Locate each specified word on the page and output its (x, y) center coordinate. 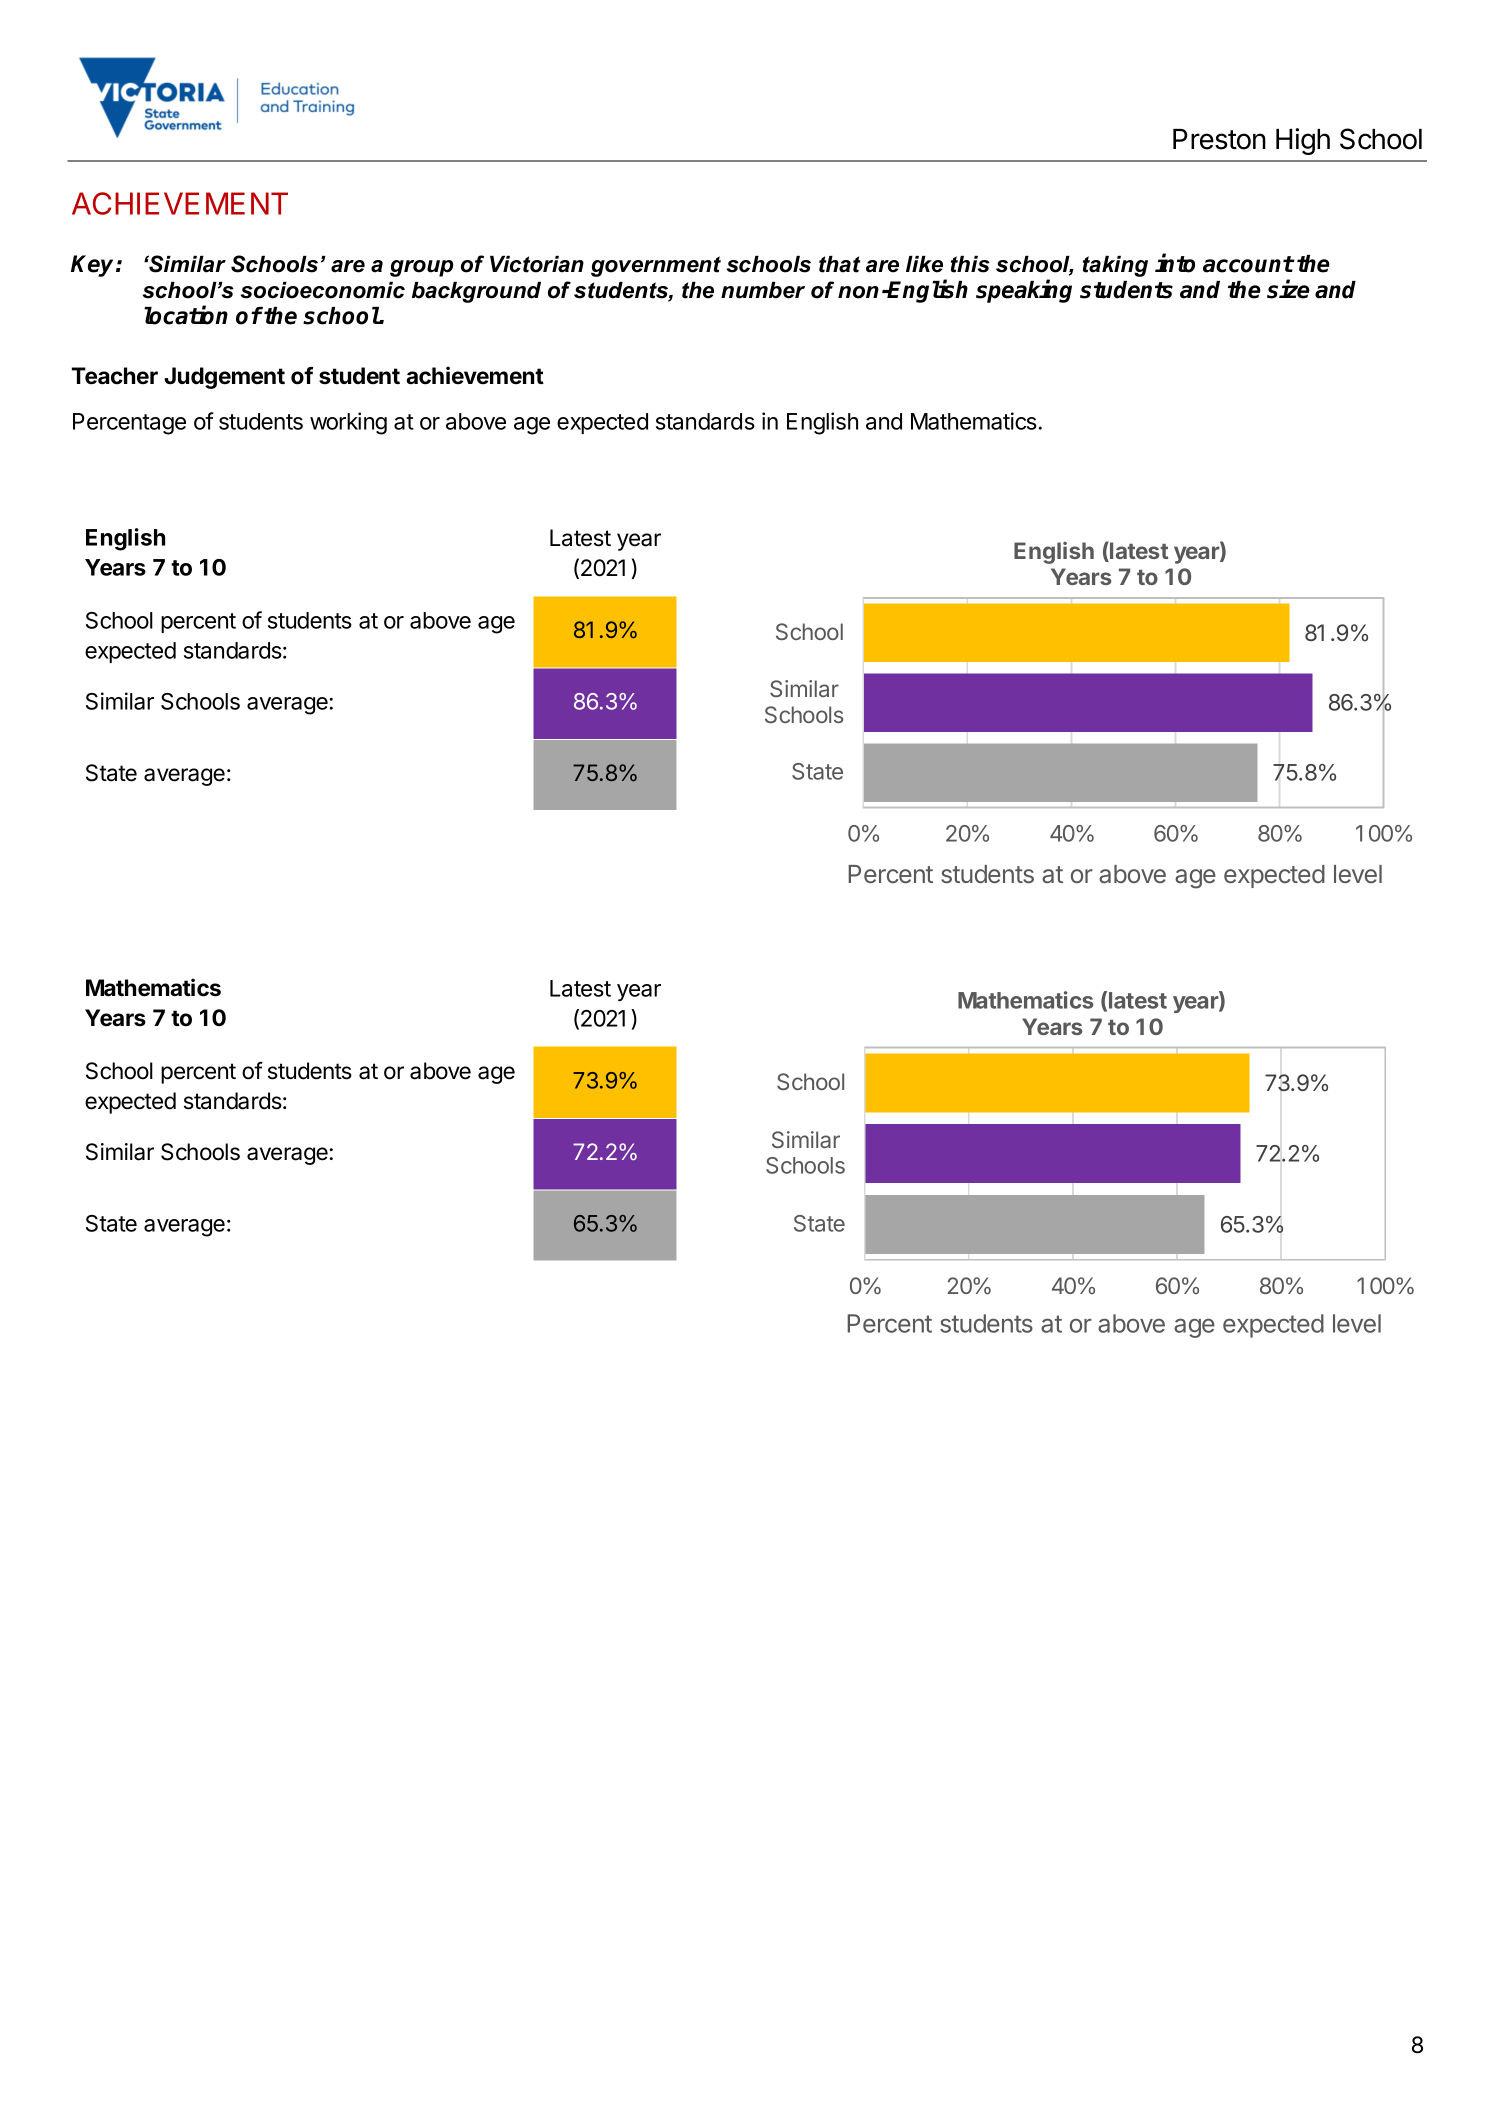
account (1248, 264)
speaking (1024, 291)
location (186, 315)
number (763, 290)
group (421, 268)
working (348, 423)
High (1303, 141)
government (656, 266)
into (1175, 263)
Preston (1219, 139)
